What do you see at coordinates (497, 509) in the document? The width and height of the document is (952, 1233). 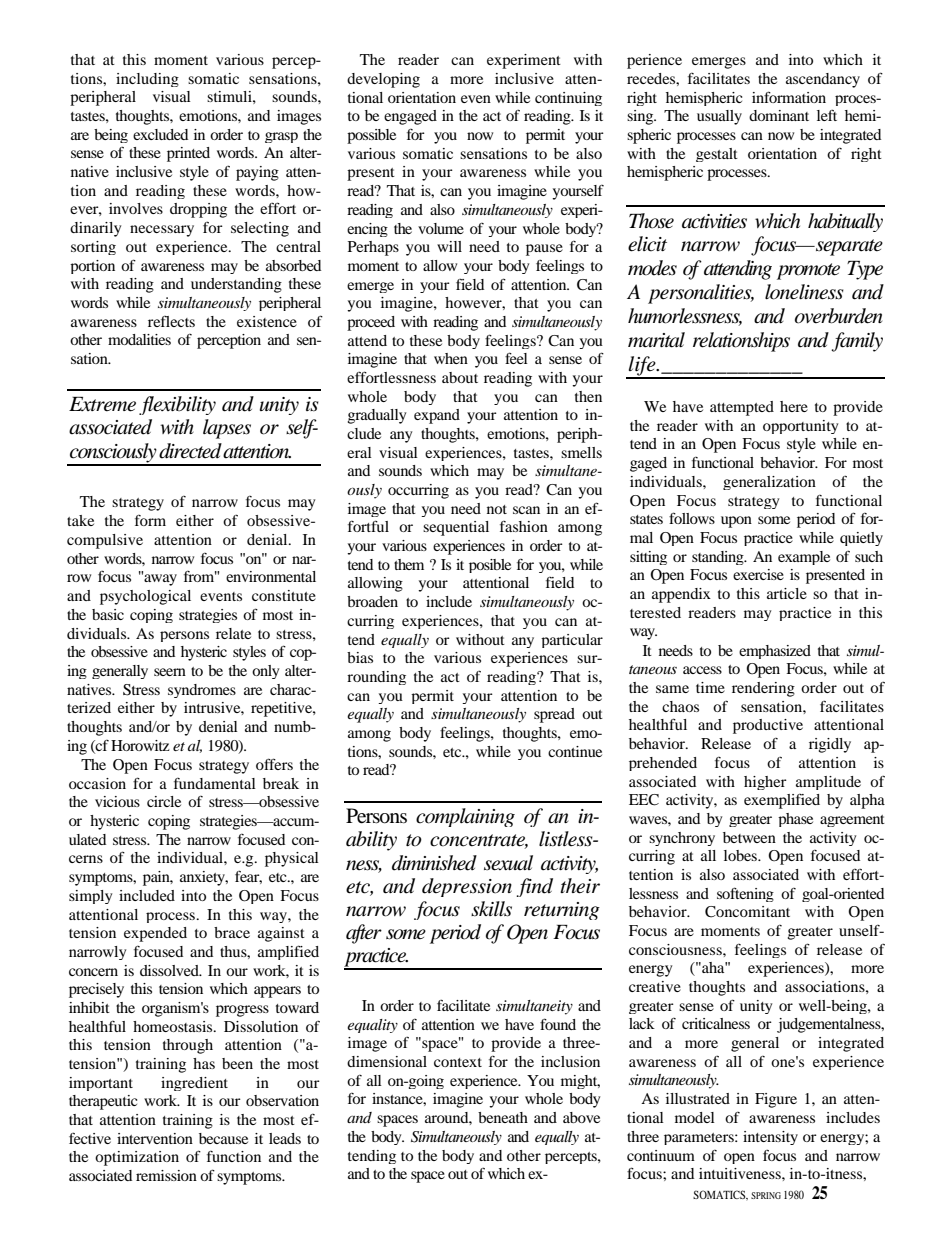 I see `not` at bounding box center [497, 509].
